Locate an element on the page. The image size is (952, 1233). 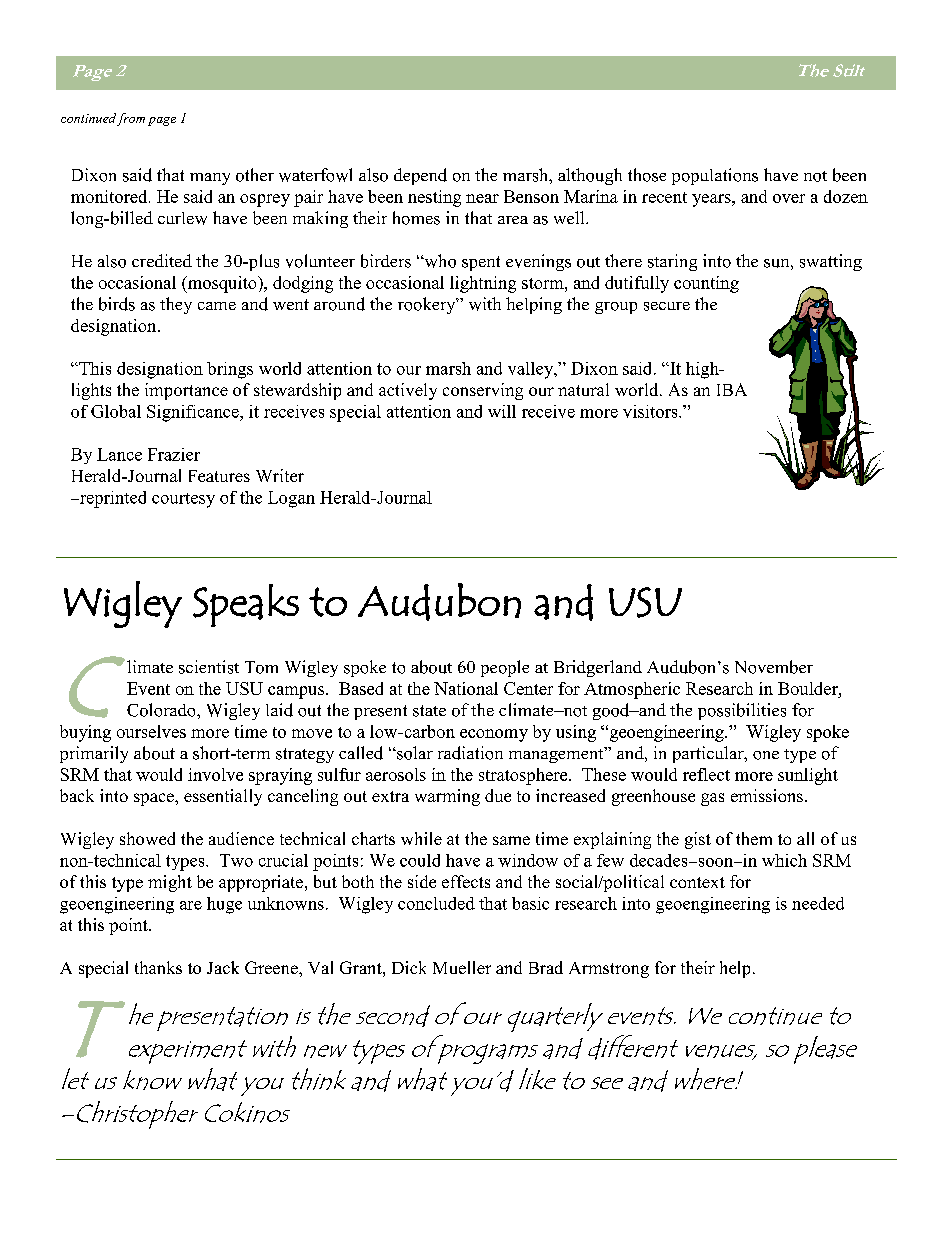
November is located at coordinates (774, 667).
